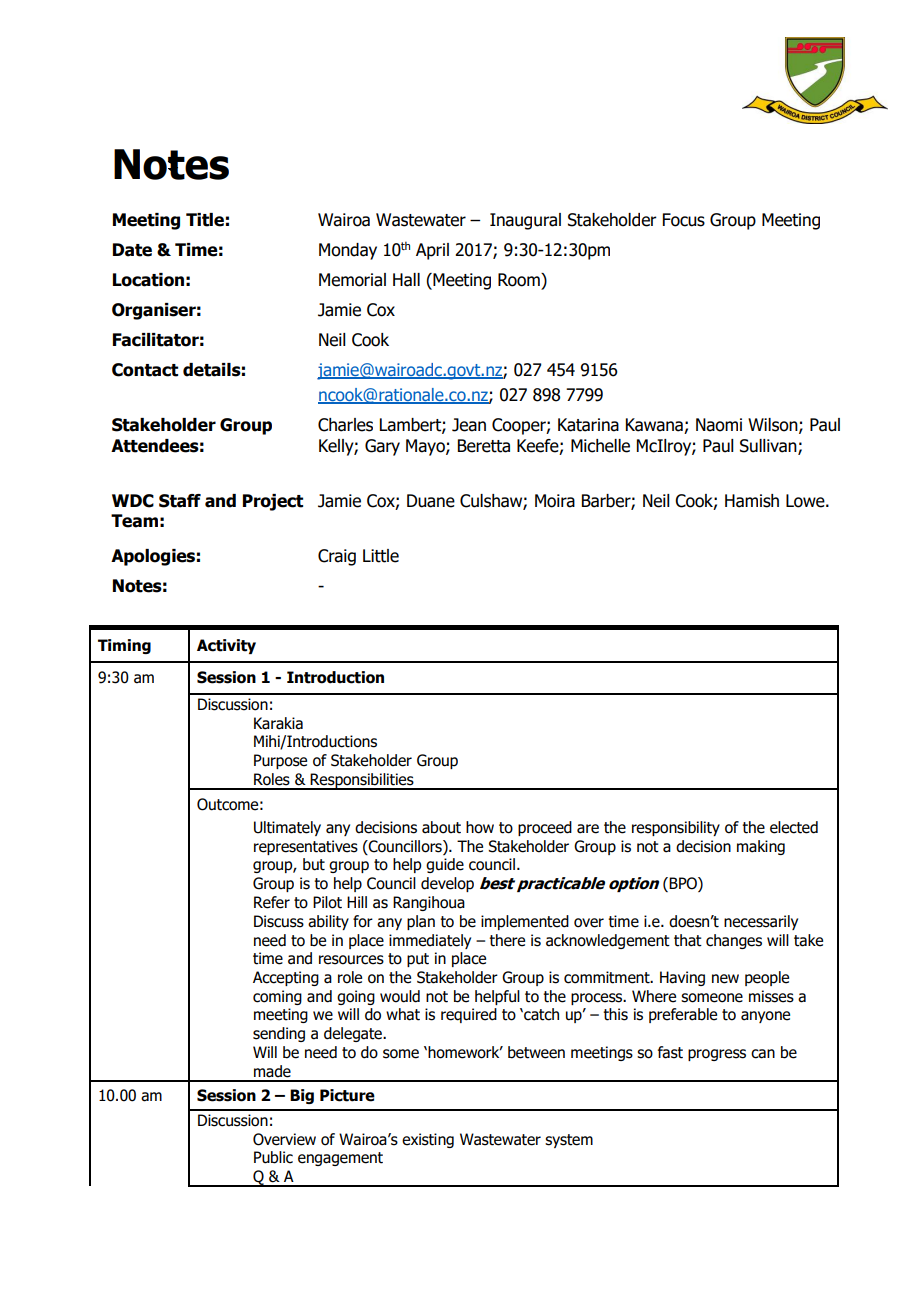 Image resolution: width=924 pixels, height=1308 pixels. What do you see at coordinates (684, 220) in the screenshot?
I see `Focus` at bounding box center [684, 220].
